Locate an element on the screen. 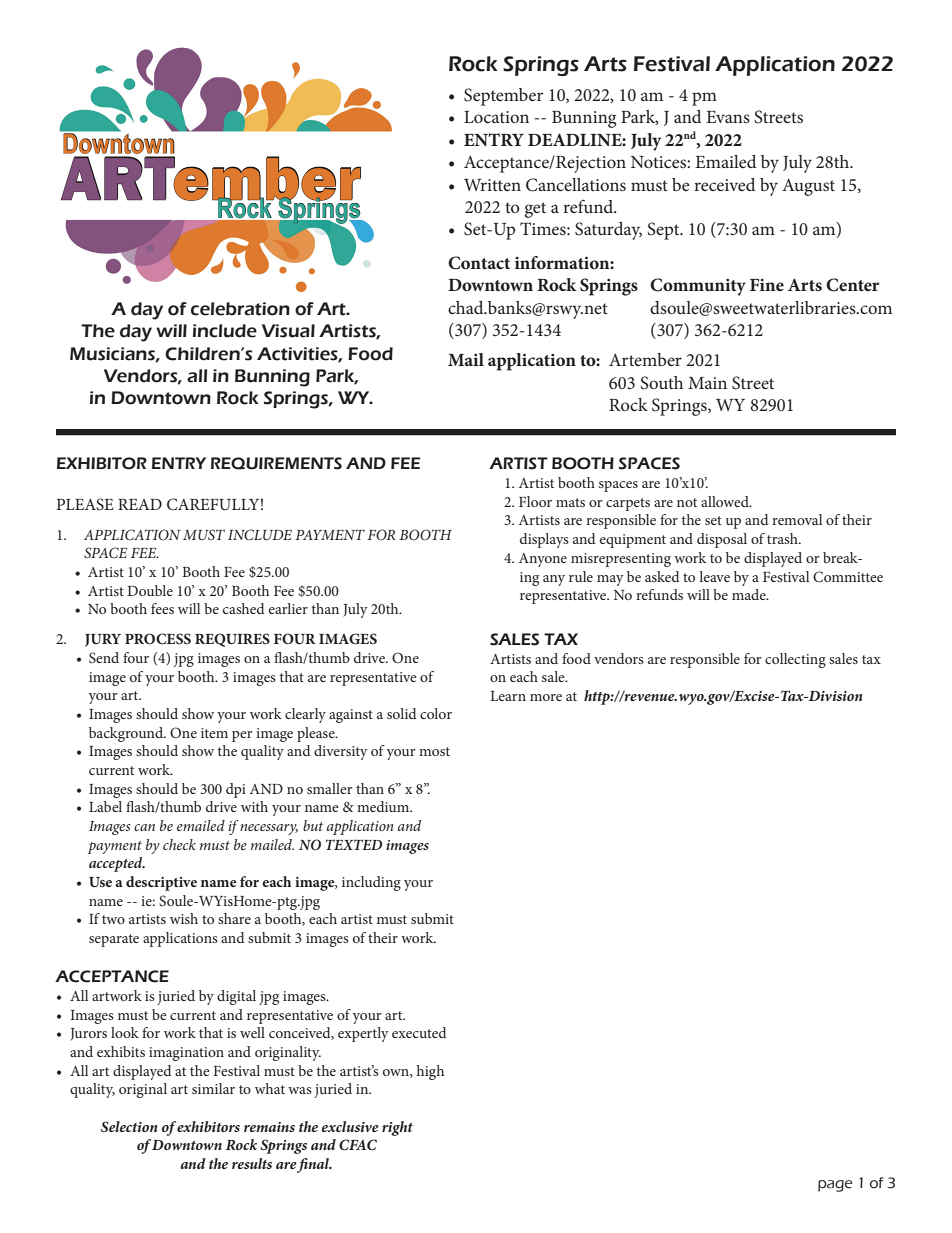 The image size is (952, 1233). check is located at coordinates (179, 844).
